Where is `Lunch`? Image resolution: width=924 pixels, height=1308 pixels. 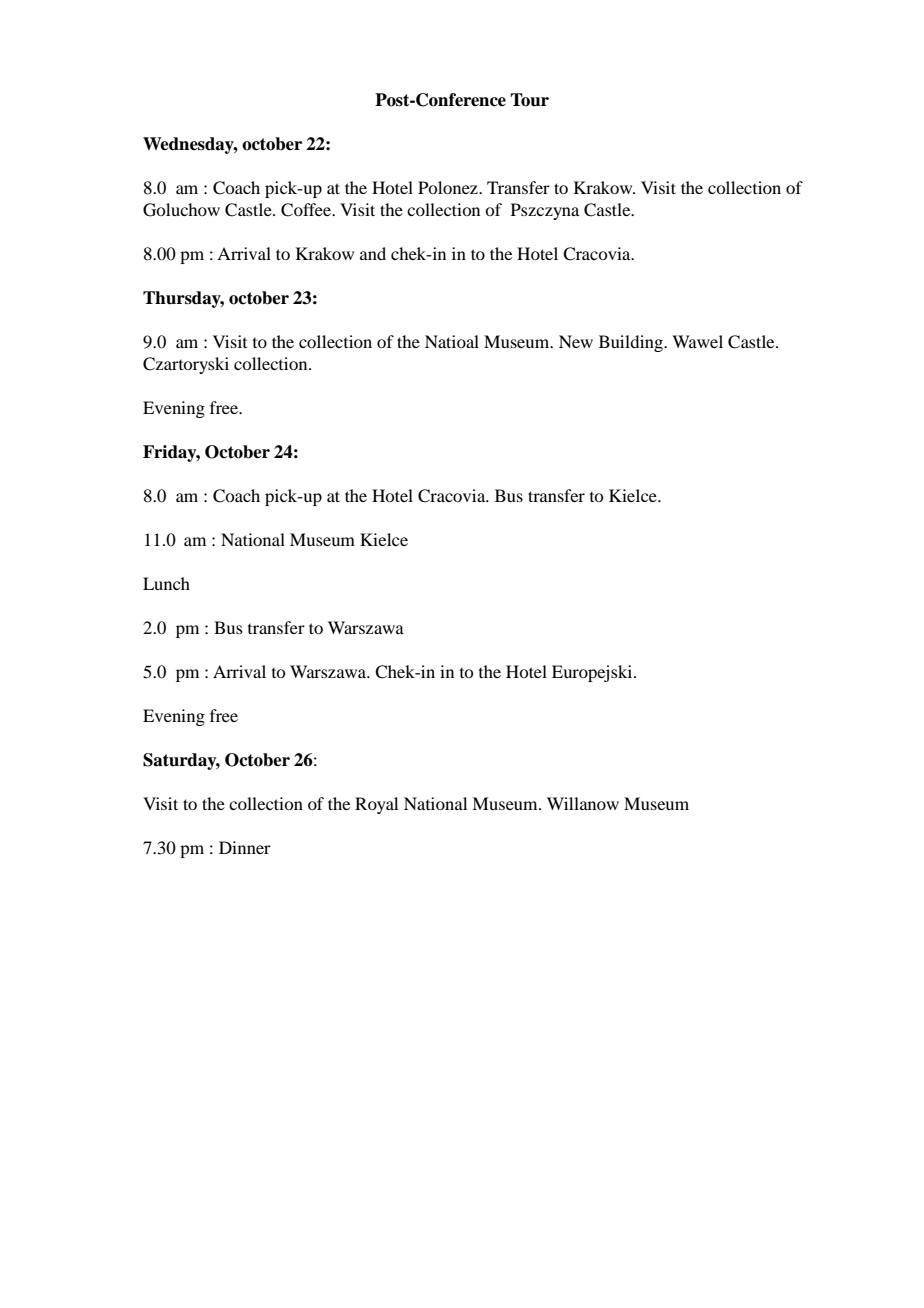 Lunch is located at coordinates (166, 583).
